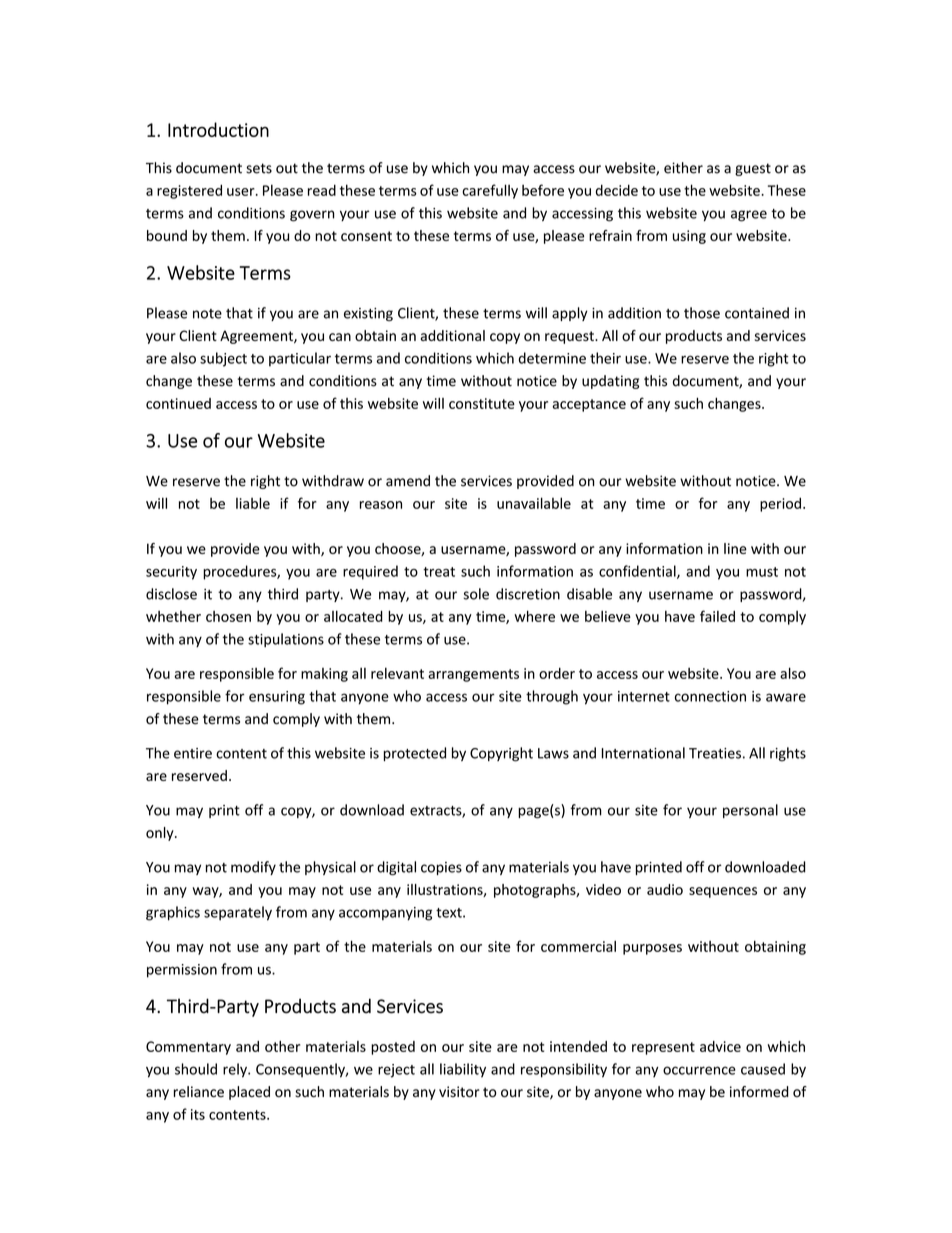 This page has width=952, height=1233. I want to click on either, so click(683, 168).
